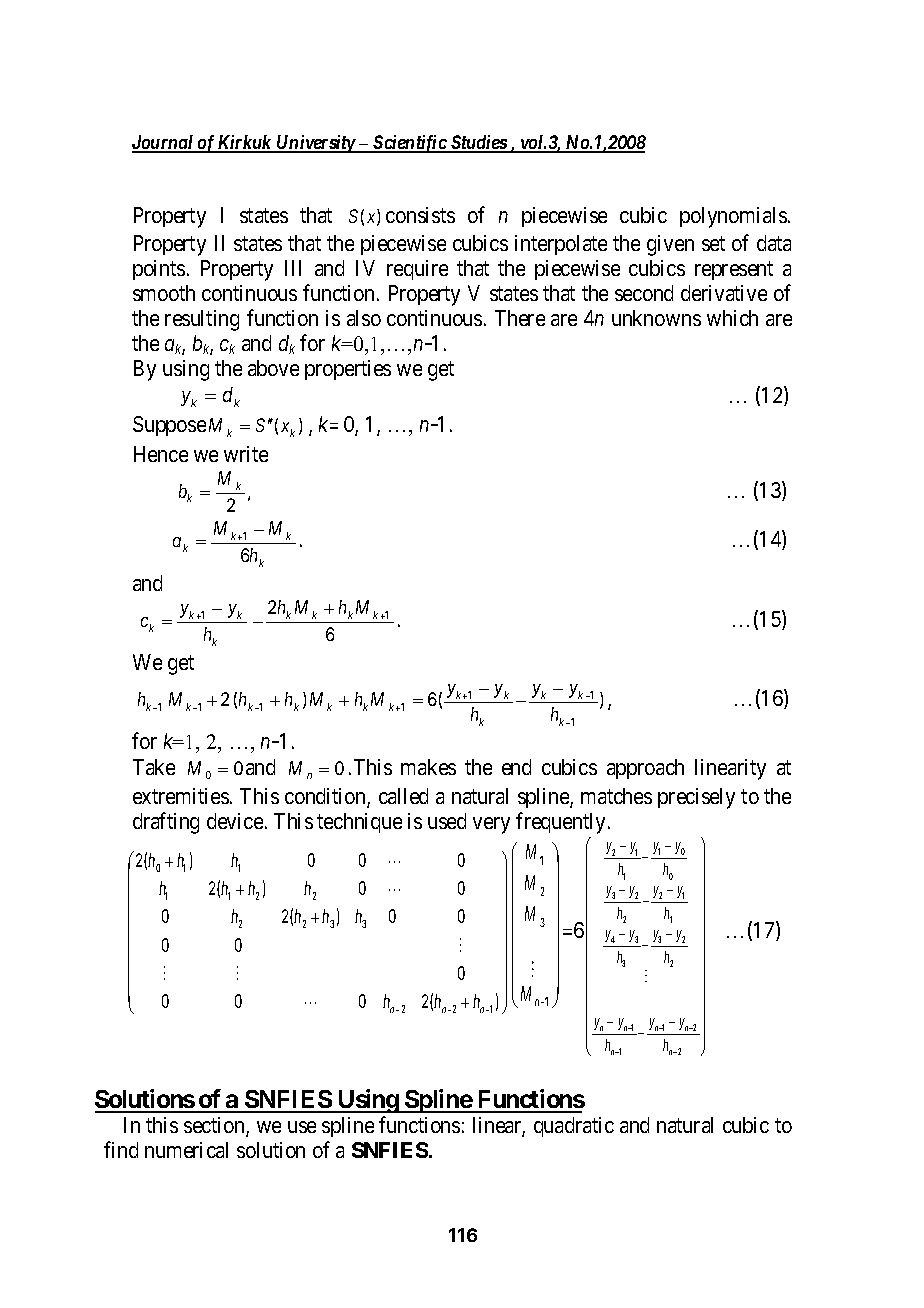 The image size is (924, 1308). Describe the element at coordinates (215, 1126) in the screenshot. I see `section` at that location.
